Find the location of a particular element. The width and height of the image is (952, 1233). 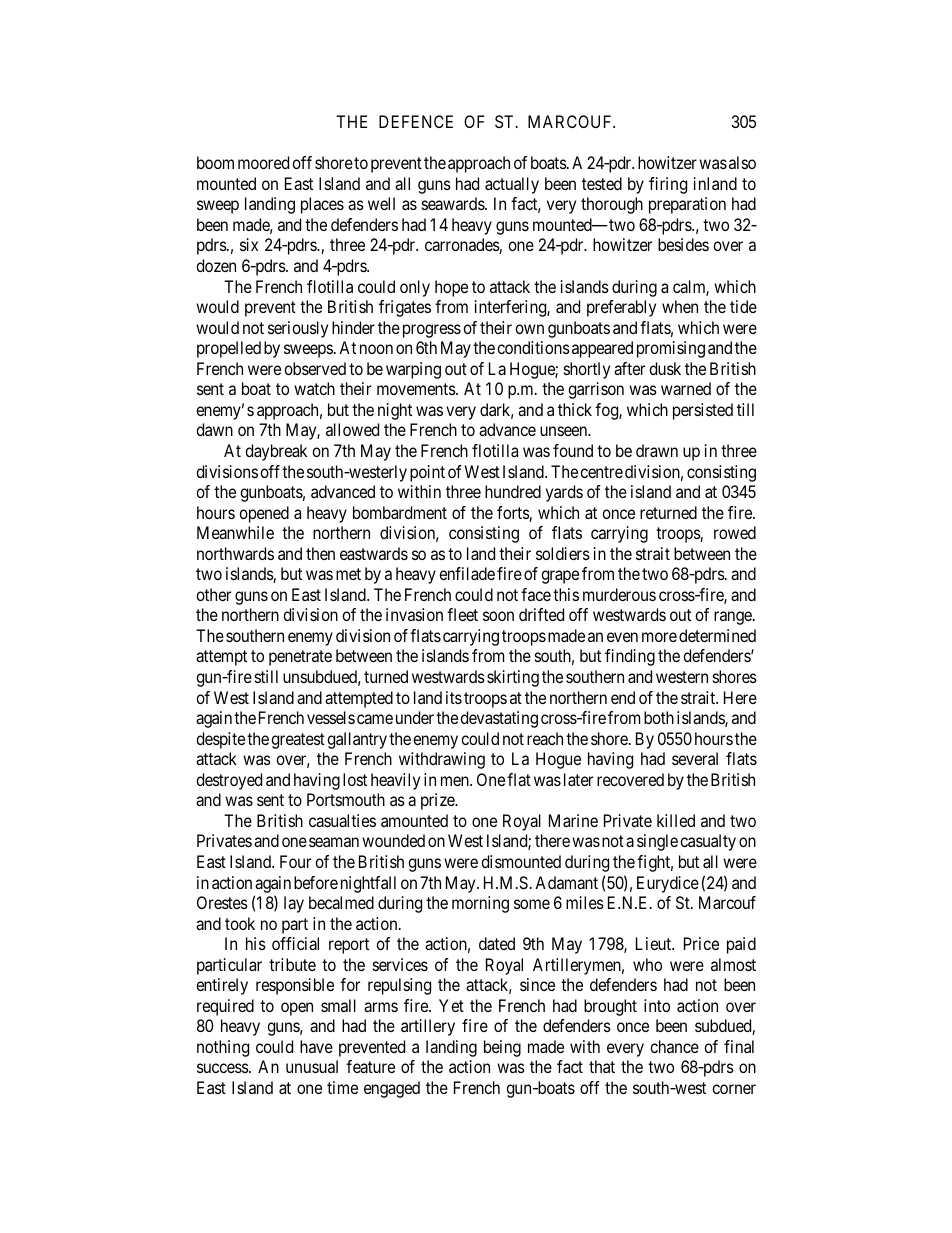

being is located at coordinates (502, 1048).
